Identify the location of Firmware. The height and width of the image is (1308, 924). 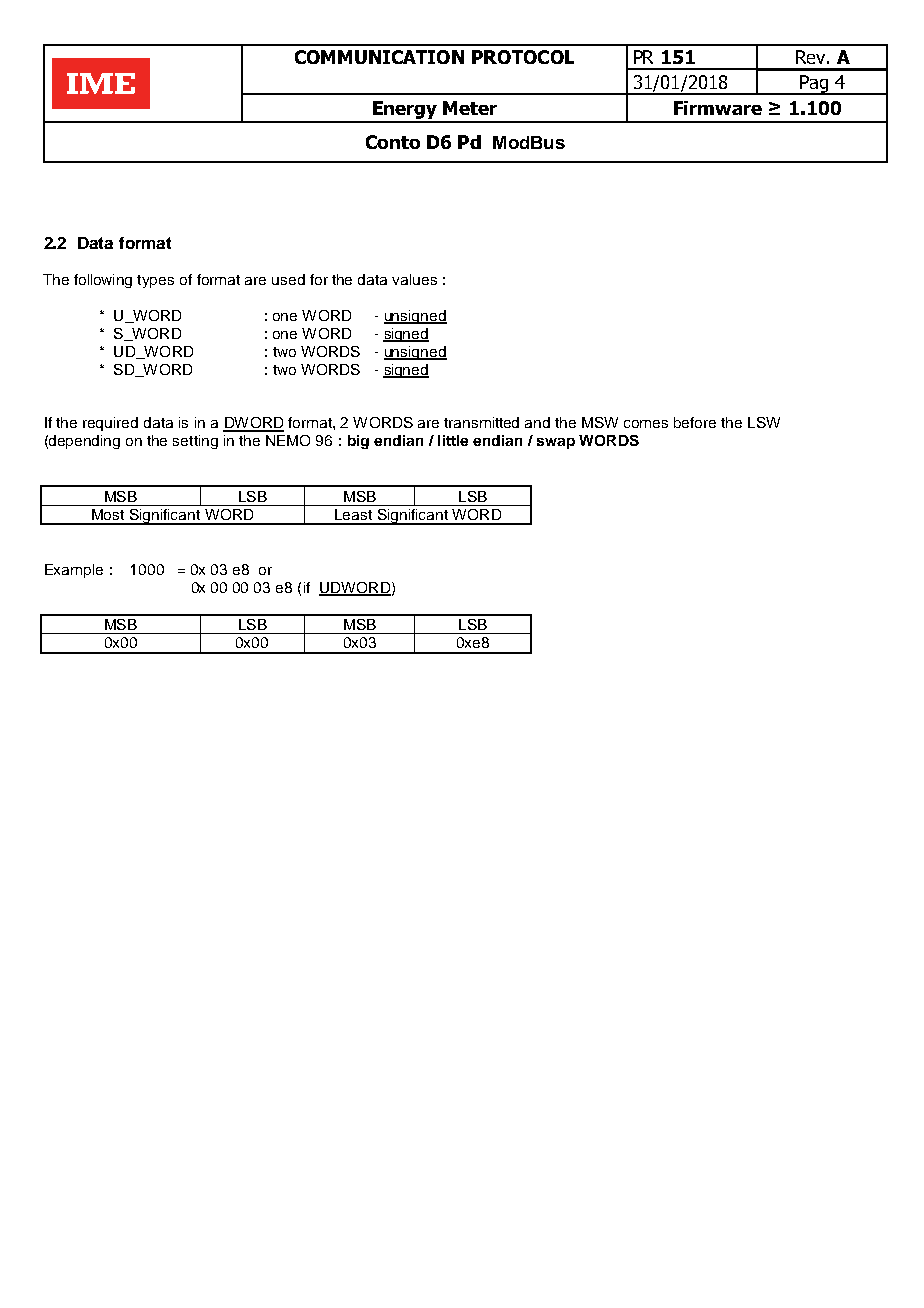
(718, 108).
